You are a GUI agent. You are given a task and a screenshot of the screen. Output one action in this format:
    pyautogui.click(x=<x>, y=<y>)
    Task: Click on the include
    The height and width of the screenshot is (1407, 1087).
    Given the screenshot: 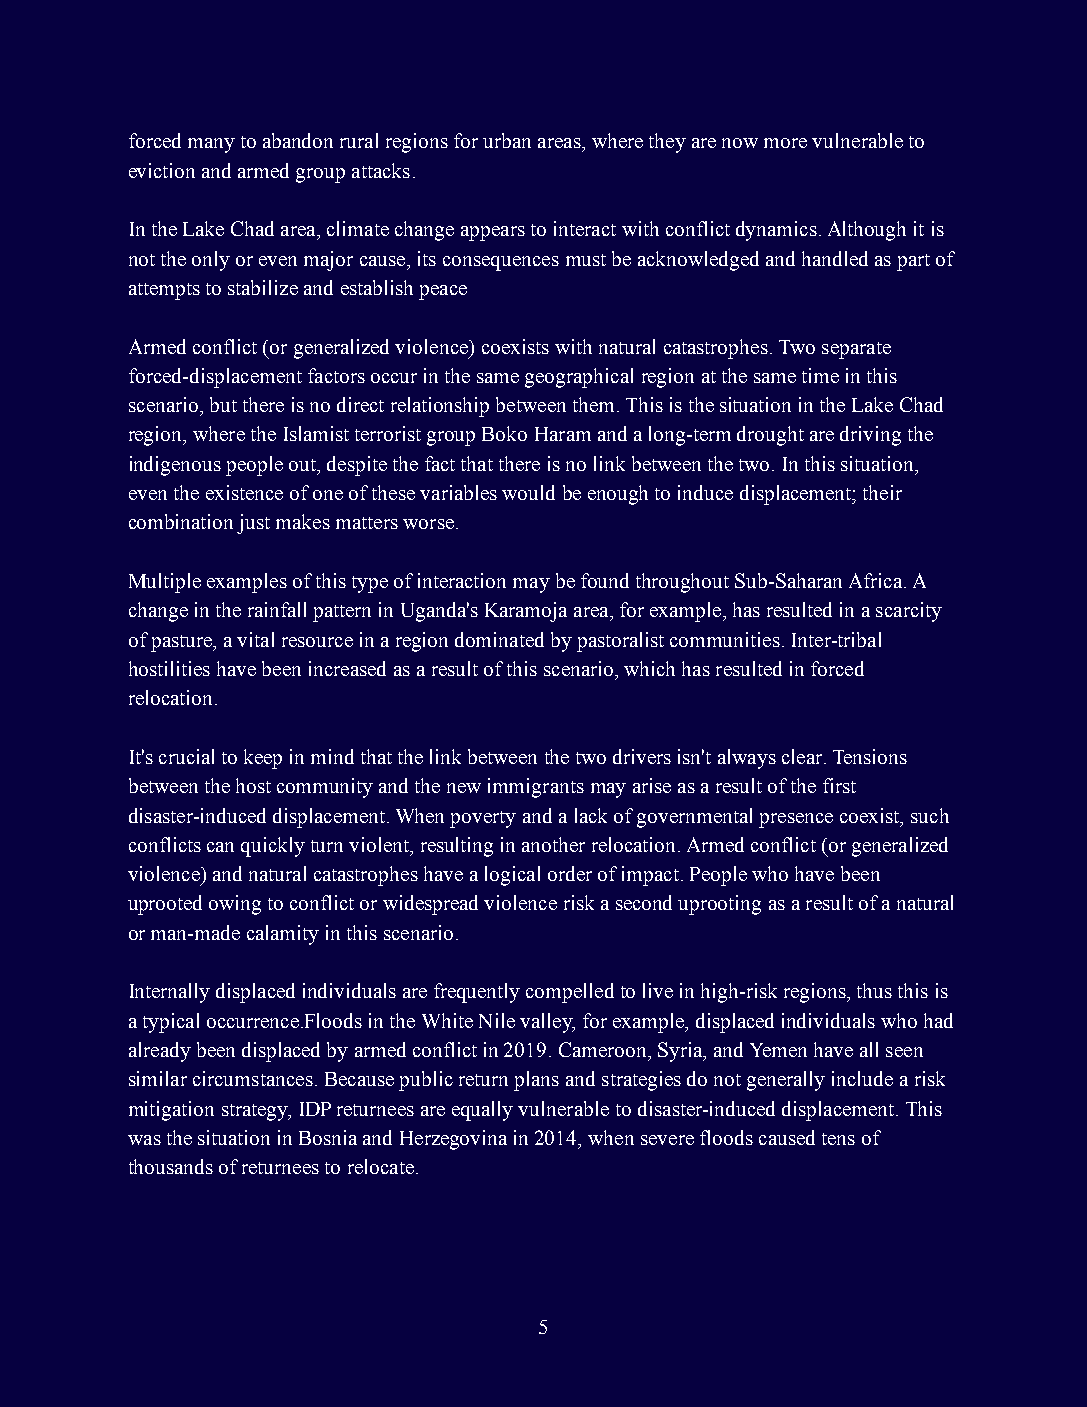 What is the action you would take?
    pyautogui.click(x=862, y=1078)
